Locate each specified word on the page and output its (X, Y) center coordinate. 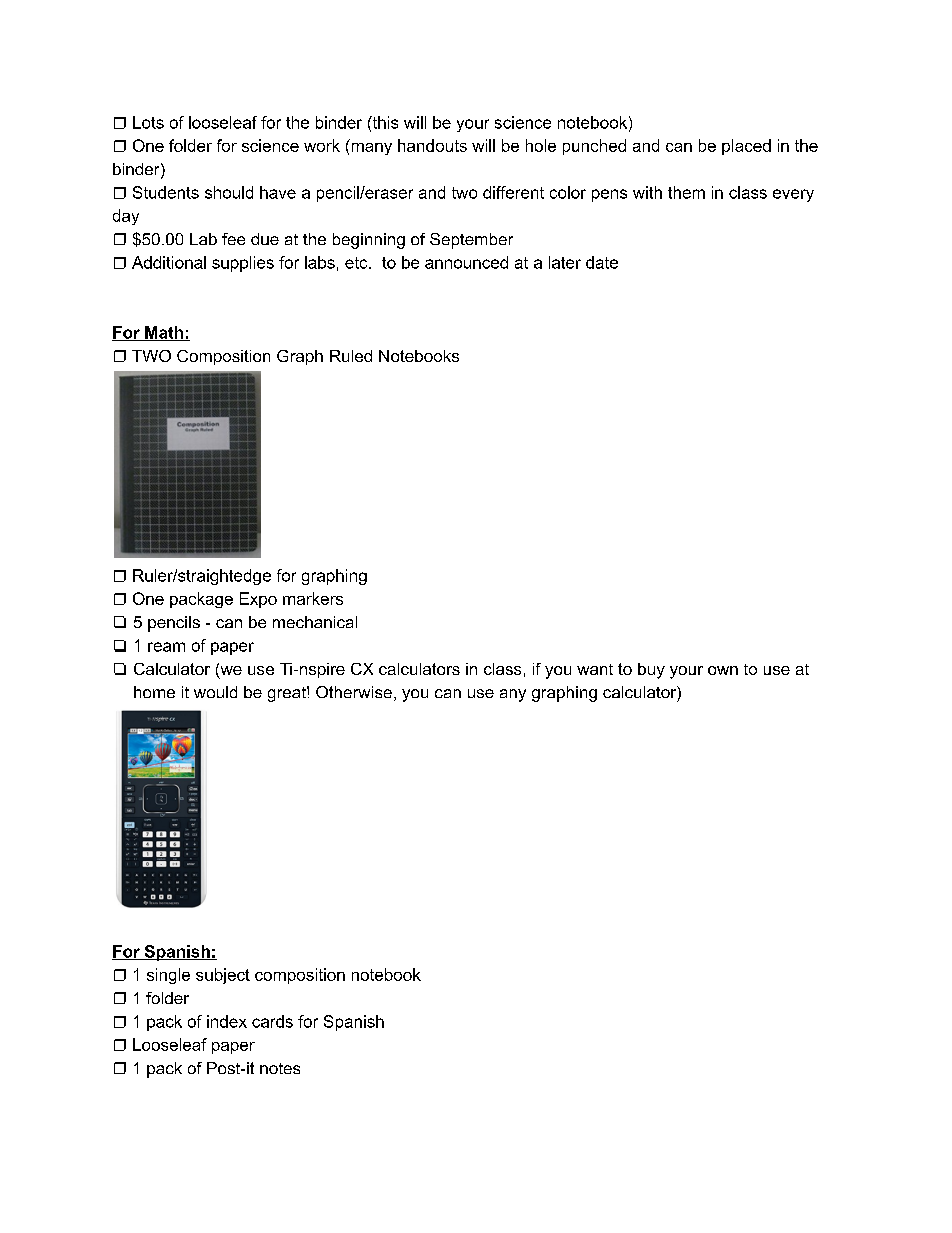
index (227, 1021)
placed (746, 147)
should (229, 192)
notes (280, 1068)
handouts (432, 145)
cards (272, 1021)
